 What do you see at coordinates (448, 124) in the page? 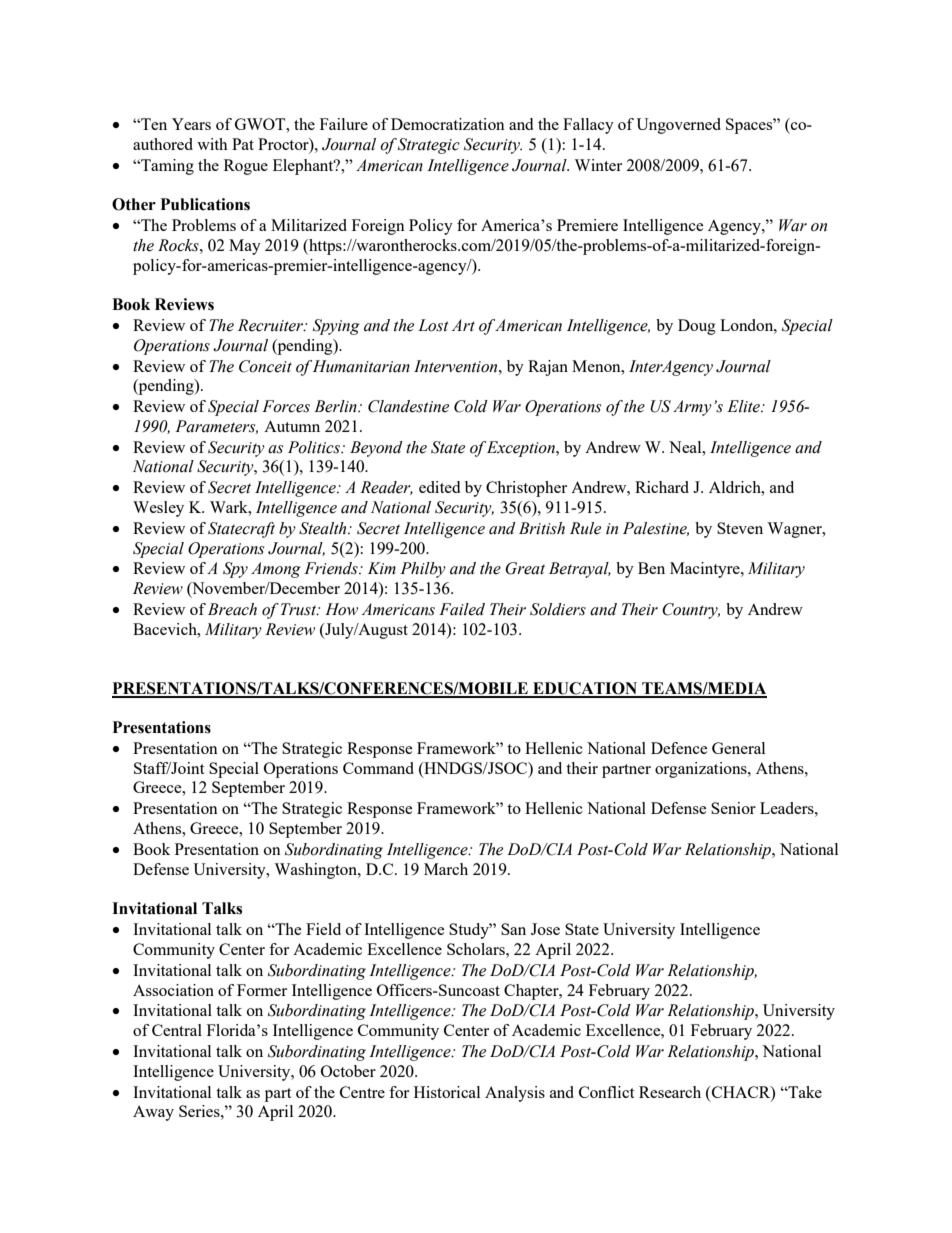
I see `Democratization` at bounding box center [448, 124].
